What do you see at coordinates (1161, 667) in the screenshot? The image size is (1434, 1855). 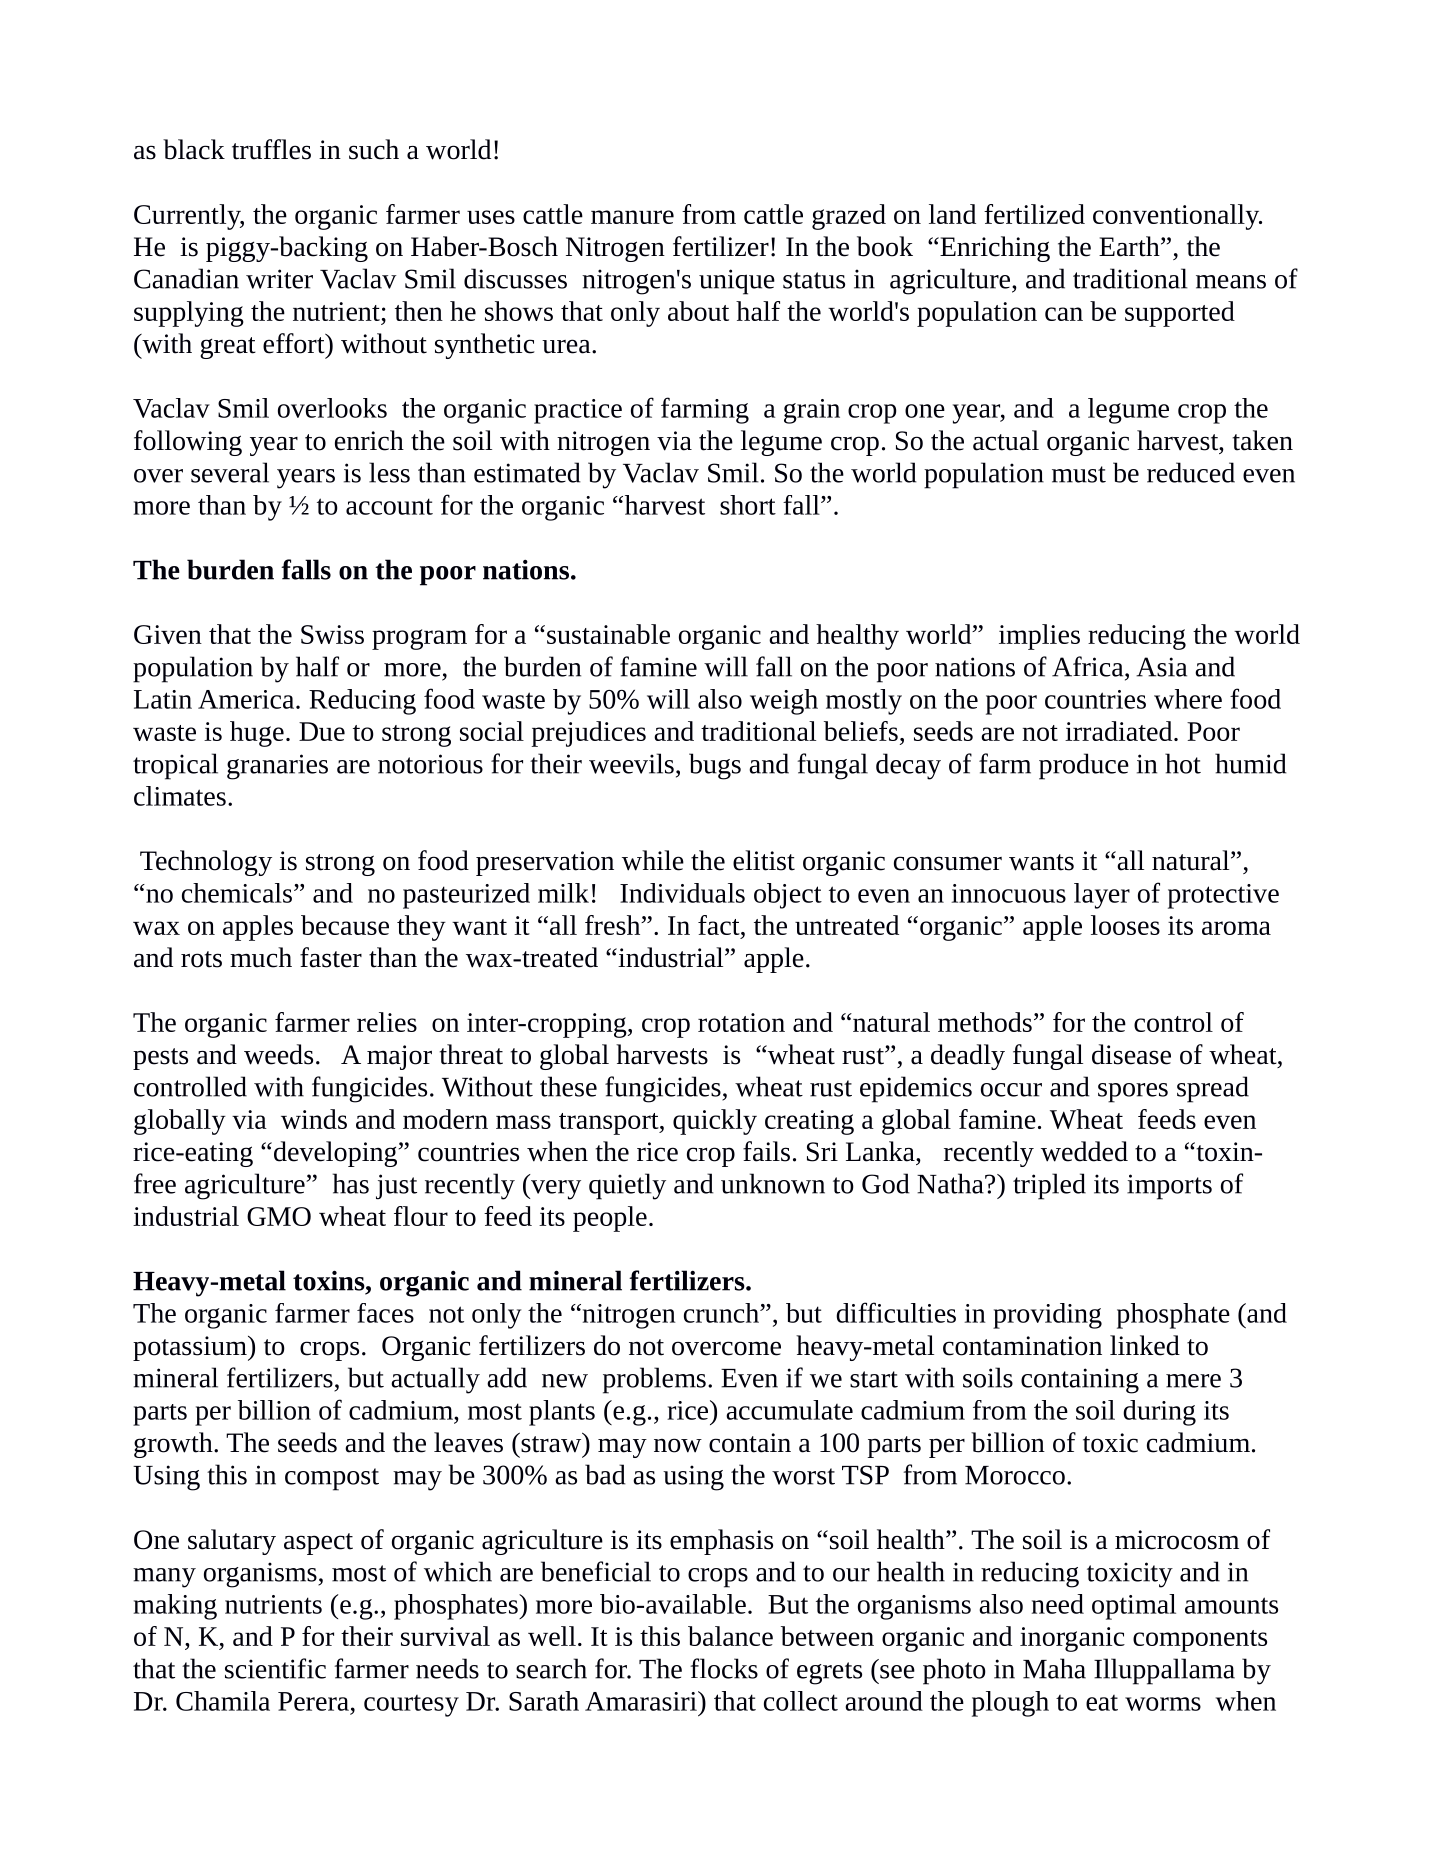 I see `Asia` at bounding box center [1161, 667].
